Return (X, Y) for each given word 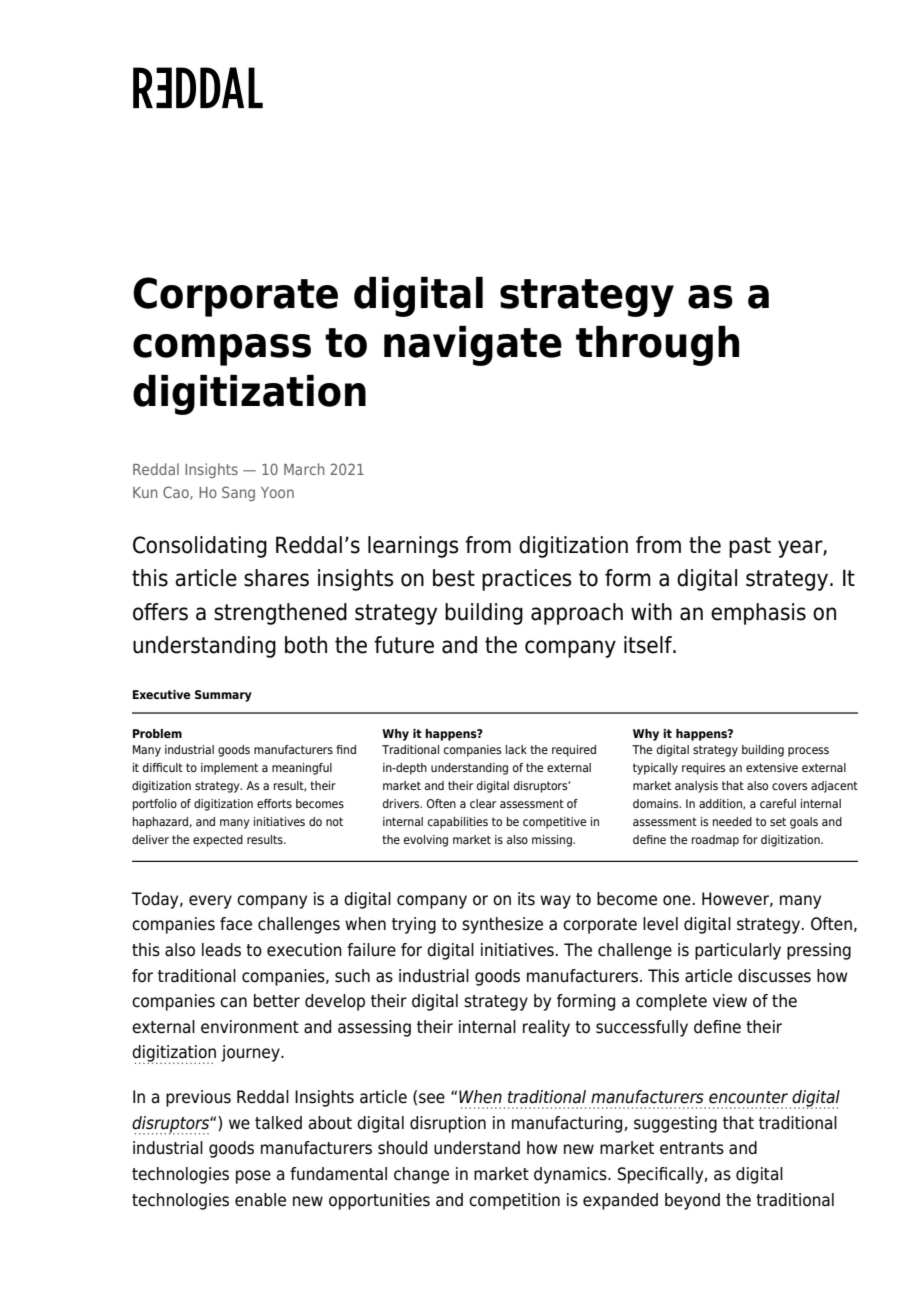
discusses (774, 976)
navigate (473, 346)
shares (276, 578)
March (304, 469)
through (657, 346)
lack (516, 749)
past (750, 547)
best (454, 578)
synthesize (502, 925)
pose (253, 1177)
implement (229, 769)
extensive (772, 767)
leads (221, 950)
